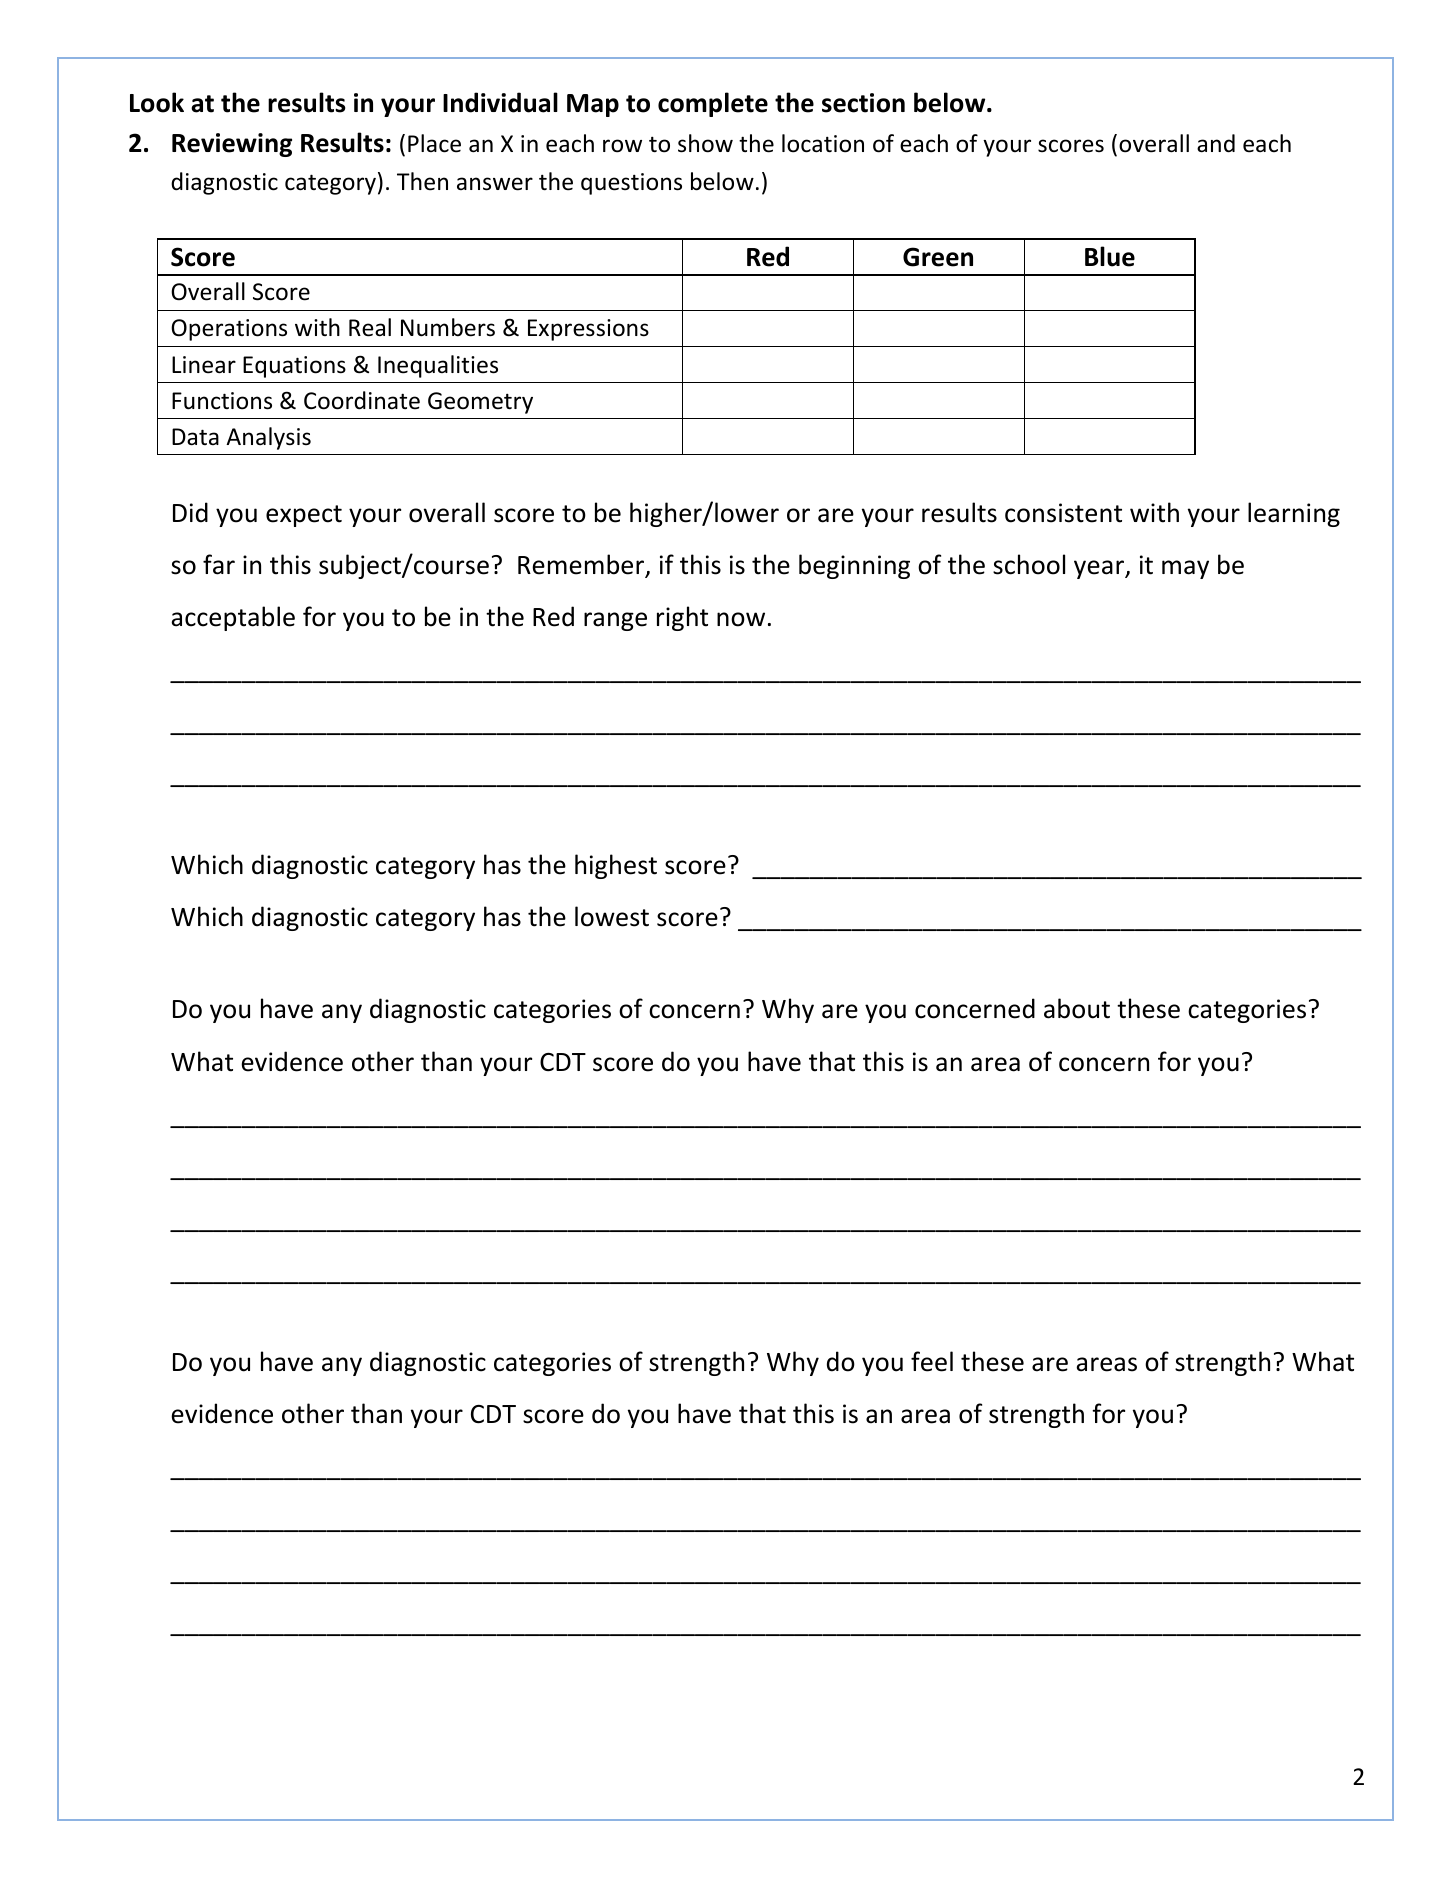  I want to click on lowest, so click(612, 916).
